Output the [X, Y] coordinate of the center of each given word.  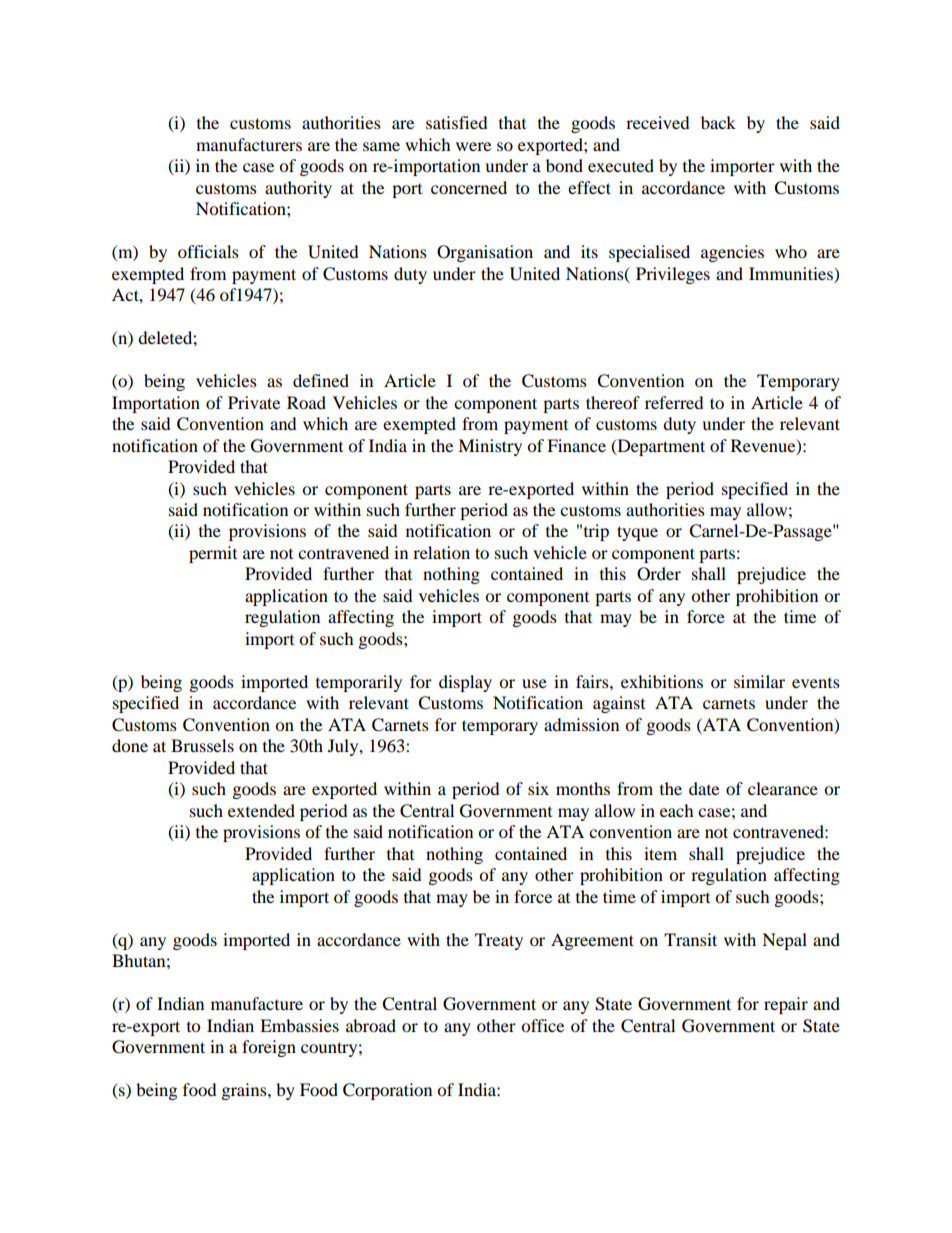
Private [254, 402]
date [704, 788]
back [718, 122]
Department [660, 447]
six [538, 788]
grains [245, 1091]
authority [298, 189]
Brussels [202, 745]
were [473, 146]
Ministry [490, 447]
